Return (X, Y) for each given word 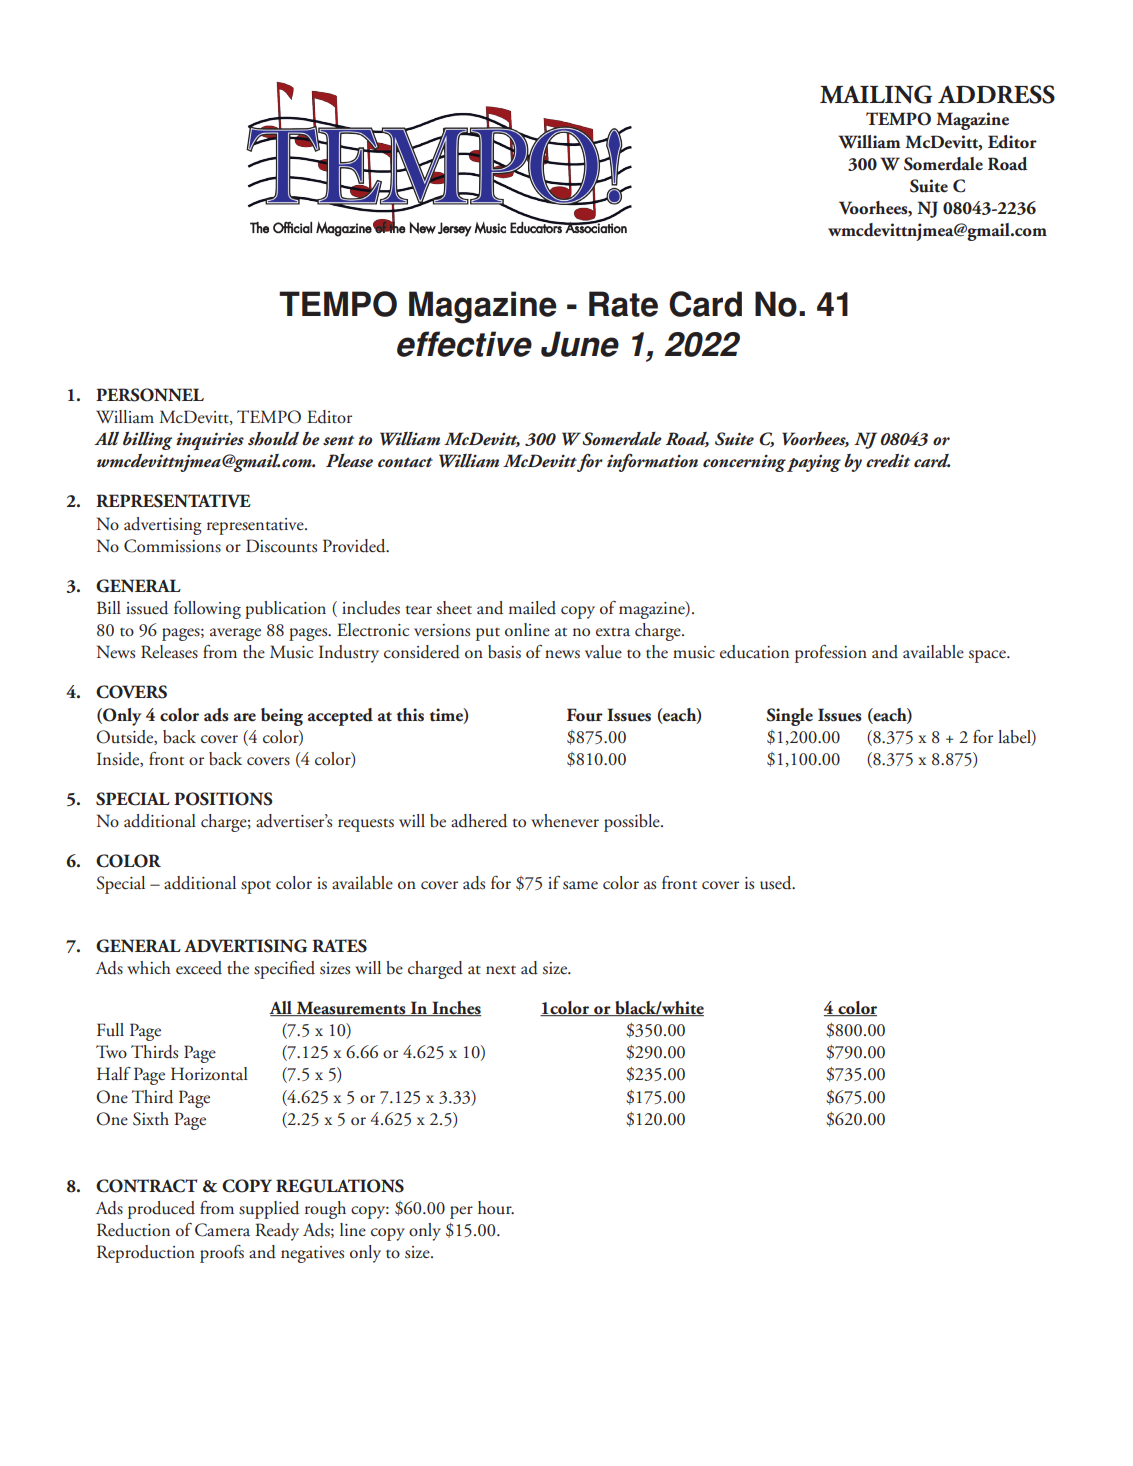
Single (789, 717)
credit (888, 460)
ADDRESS (996, 94)
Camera (222, 1230)
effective (464, 344)
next (501, 970)
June (580, 344)
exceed (199, 968)
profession (831, 654)
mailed (532, 608)
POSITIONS (223, 799)
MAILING (876, 94)
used (777, 883)
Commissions (172, 546)
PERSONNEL (150, 395)
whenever (565, 821)
